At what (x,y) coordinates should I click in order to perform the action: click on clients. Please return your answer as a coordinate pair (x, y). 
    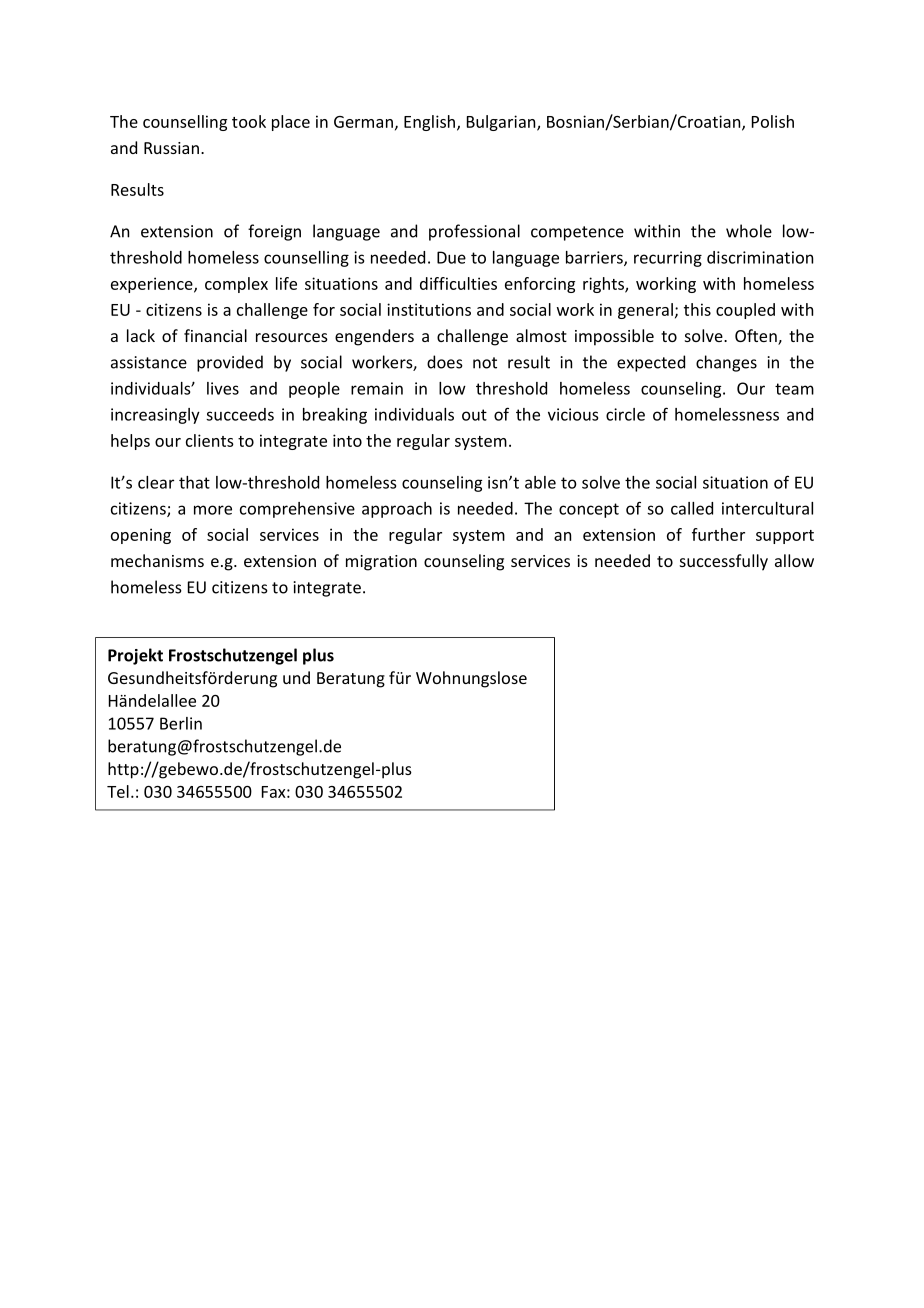
    Looking at the image, I should click on (210, 440).
